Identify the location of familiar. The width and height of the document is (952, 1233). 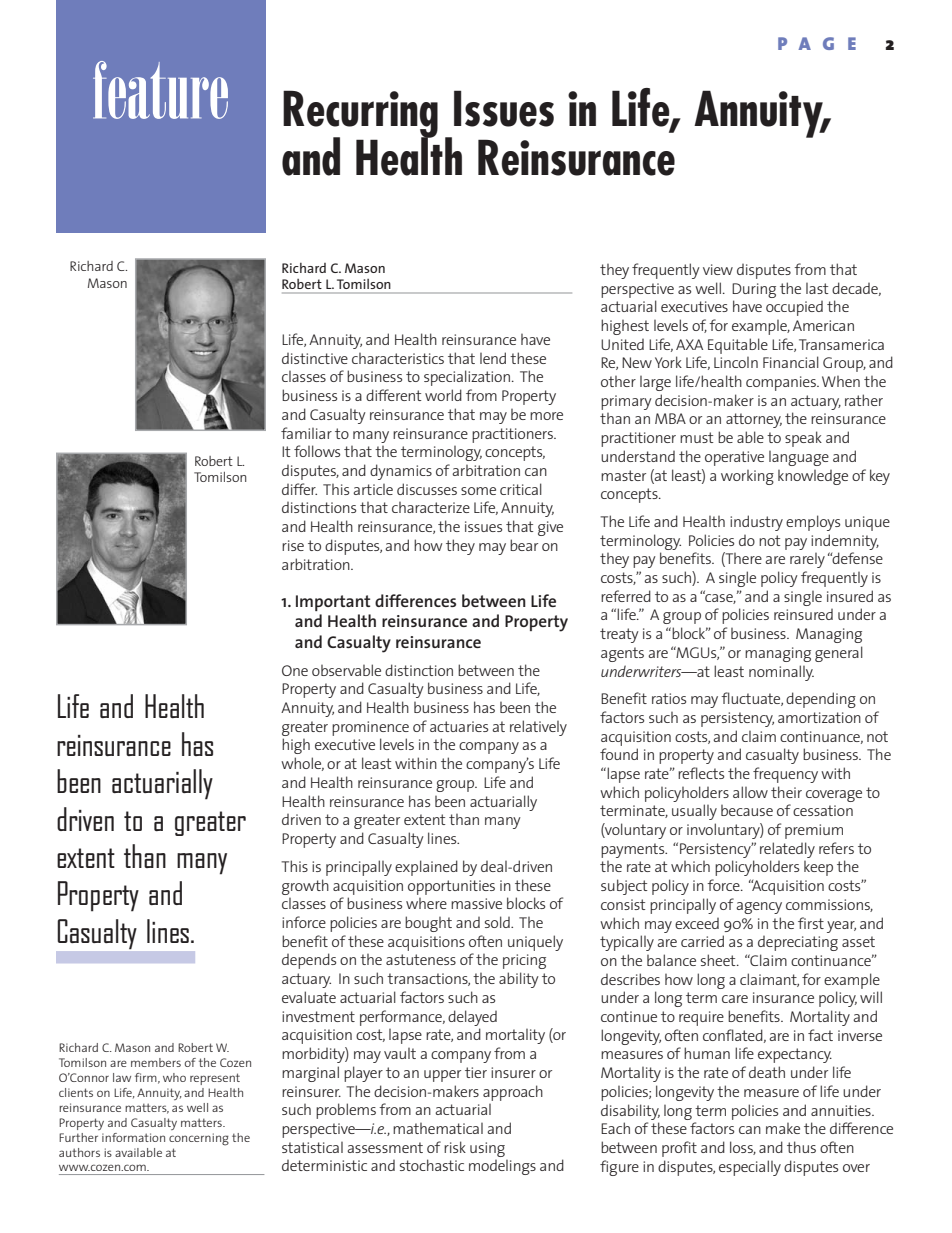
(306, 433).
